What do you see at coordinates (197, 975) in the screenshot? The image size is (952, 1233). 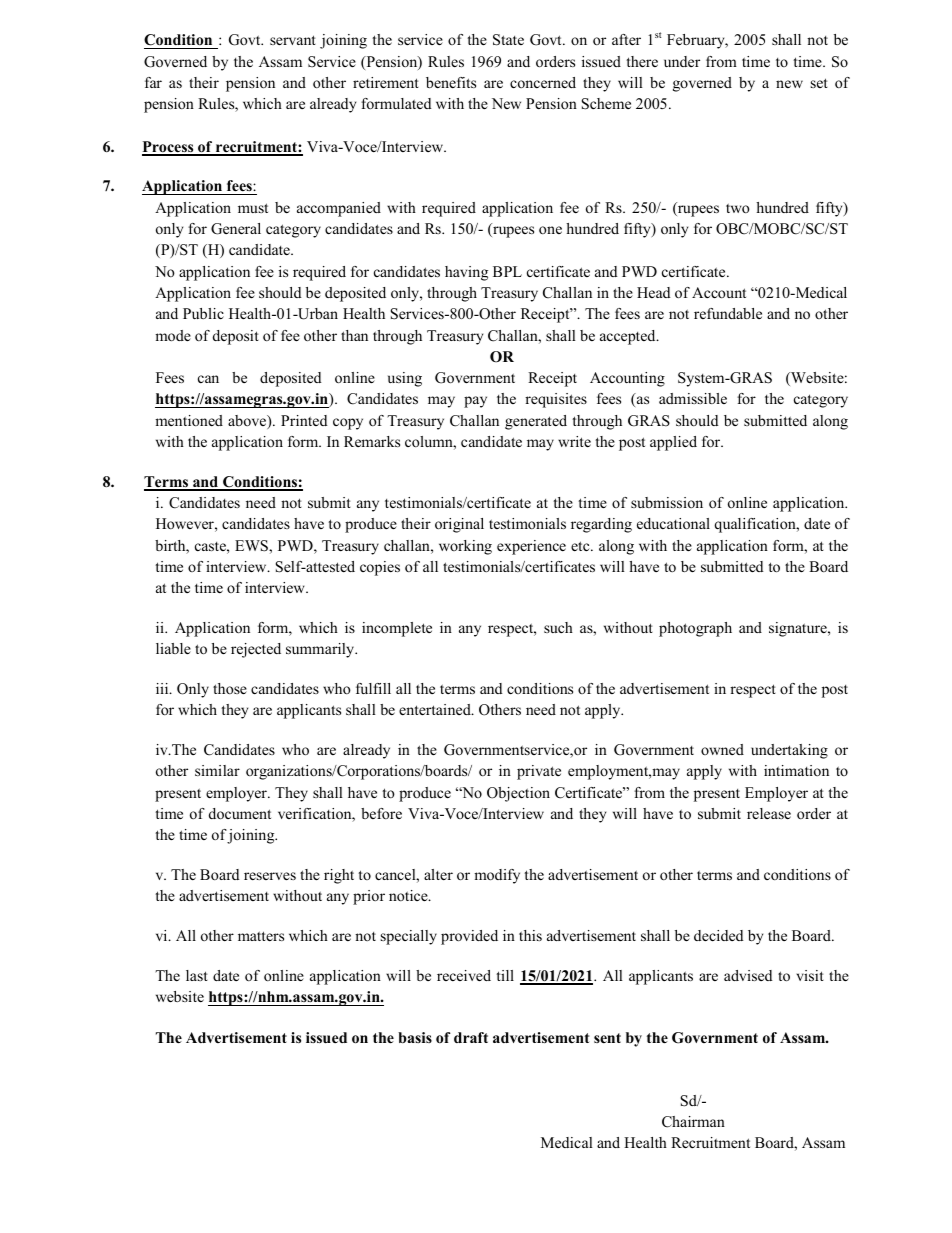 I see `last` at bounding box center [197, 975].
